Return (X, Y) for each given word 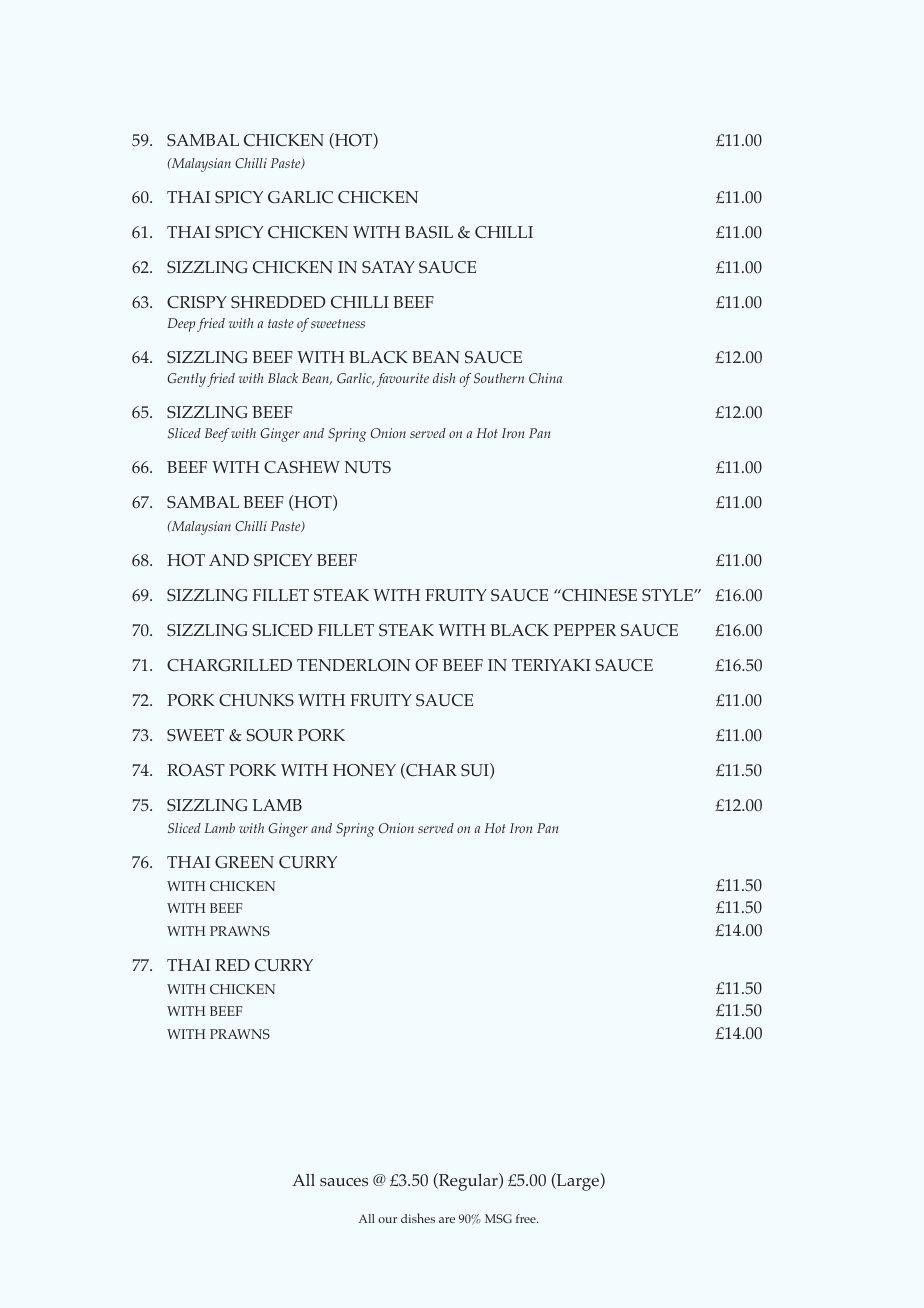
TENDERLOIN (353, 665)
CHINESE (598, 595)
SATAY (388, 267)
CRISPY (197, 302)
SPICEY (283, 560)
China (545, 378)
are (447, 1220)
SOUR (269, 735)
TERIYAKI (551, 665)
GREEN (244, 862)
